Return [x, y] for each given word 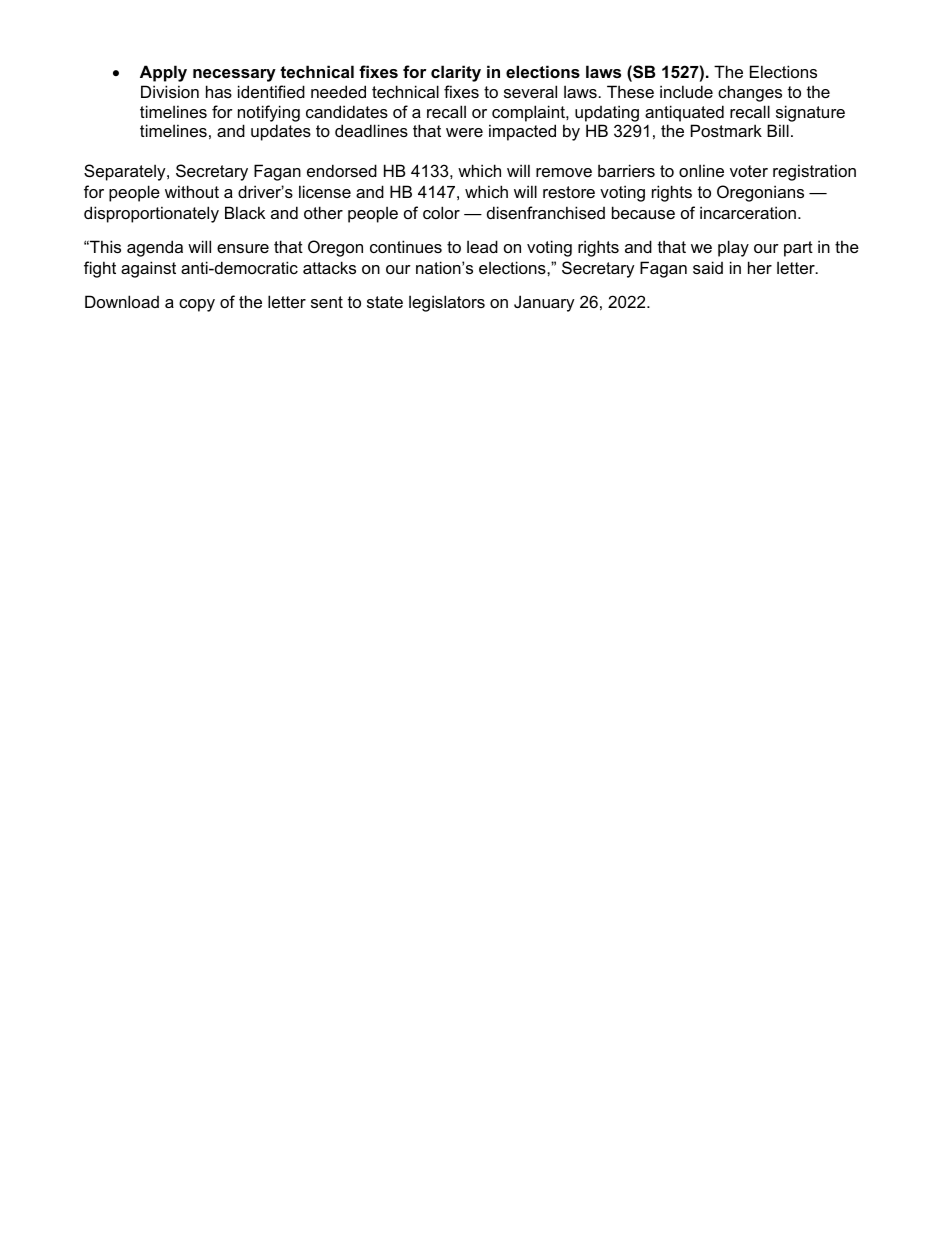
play [733, 248]
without [192, 191]
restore [569, 192]
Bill [778, 130]
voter [749, 171]
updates [281, 132]
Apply [163, 73]
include [686, 91]
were [464, 132]
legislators [447, 303]
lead [482, 246]
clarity [456, 73]
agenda [155, 248]
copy [197, 305]
